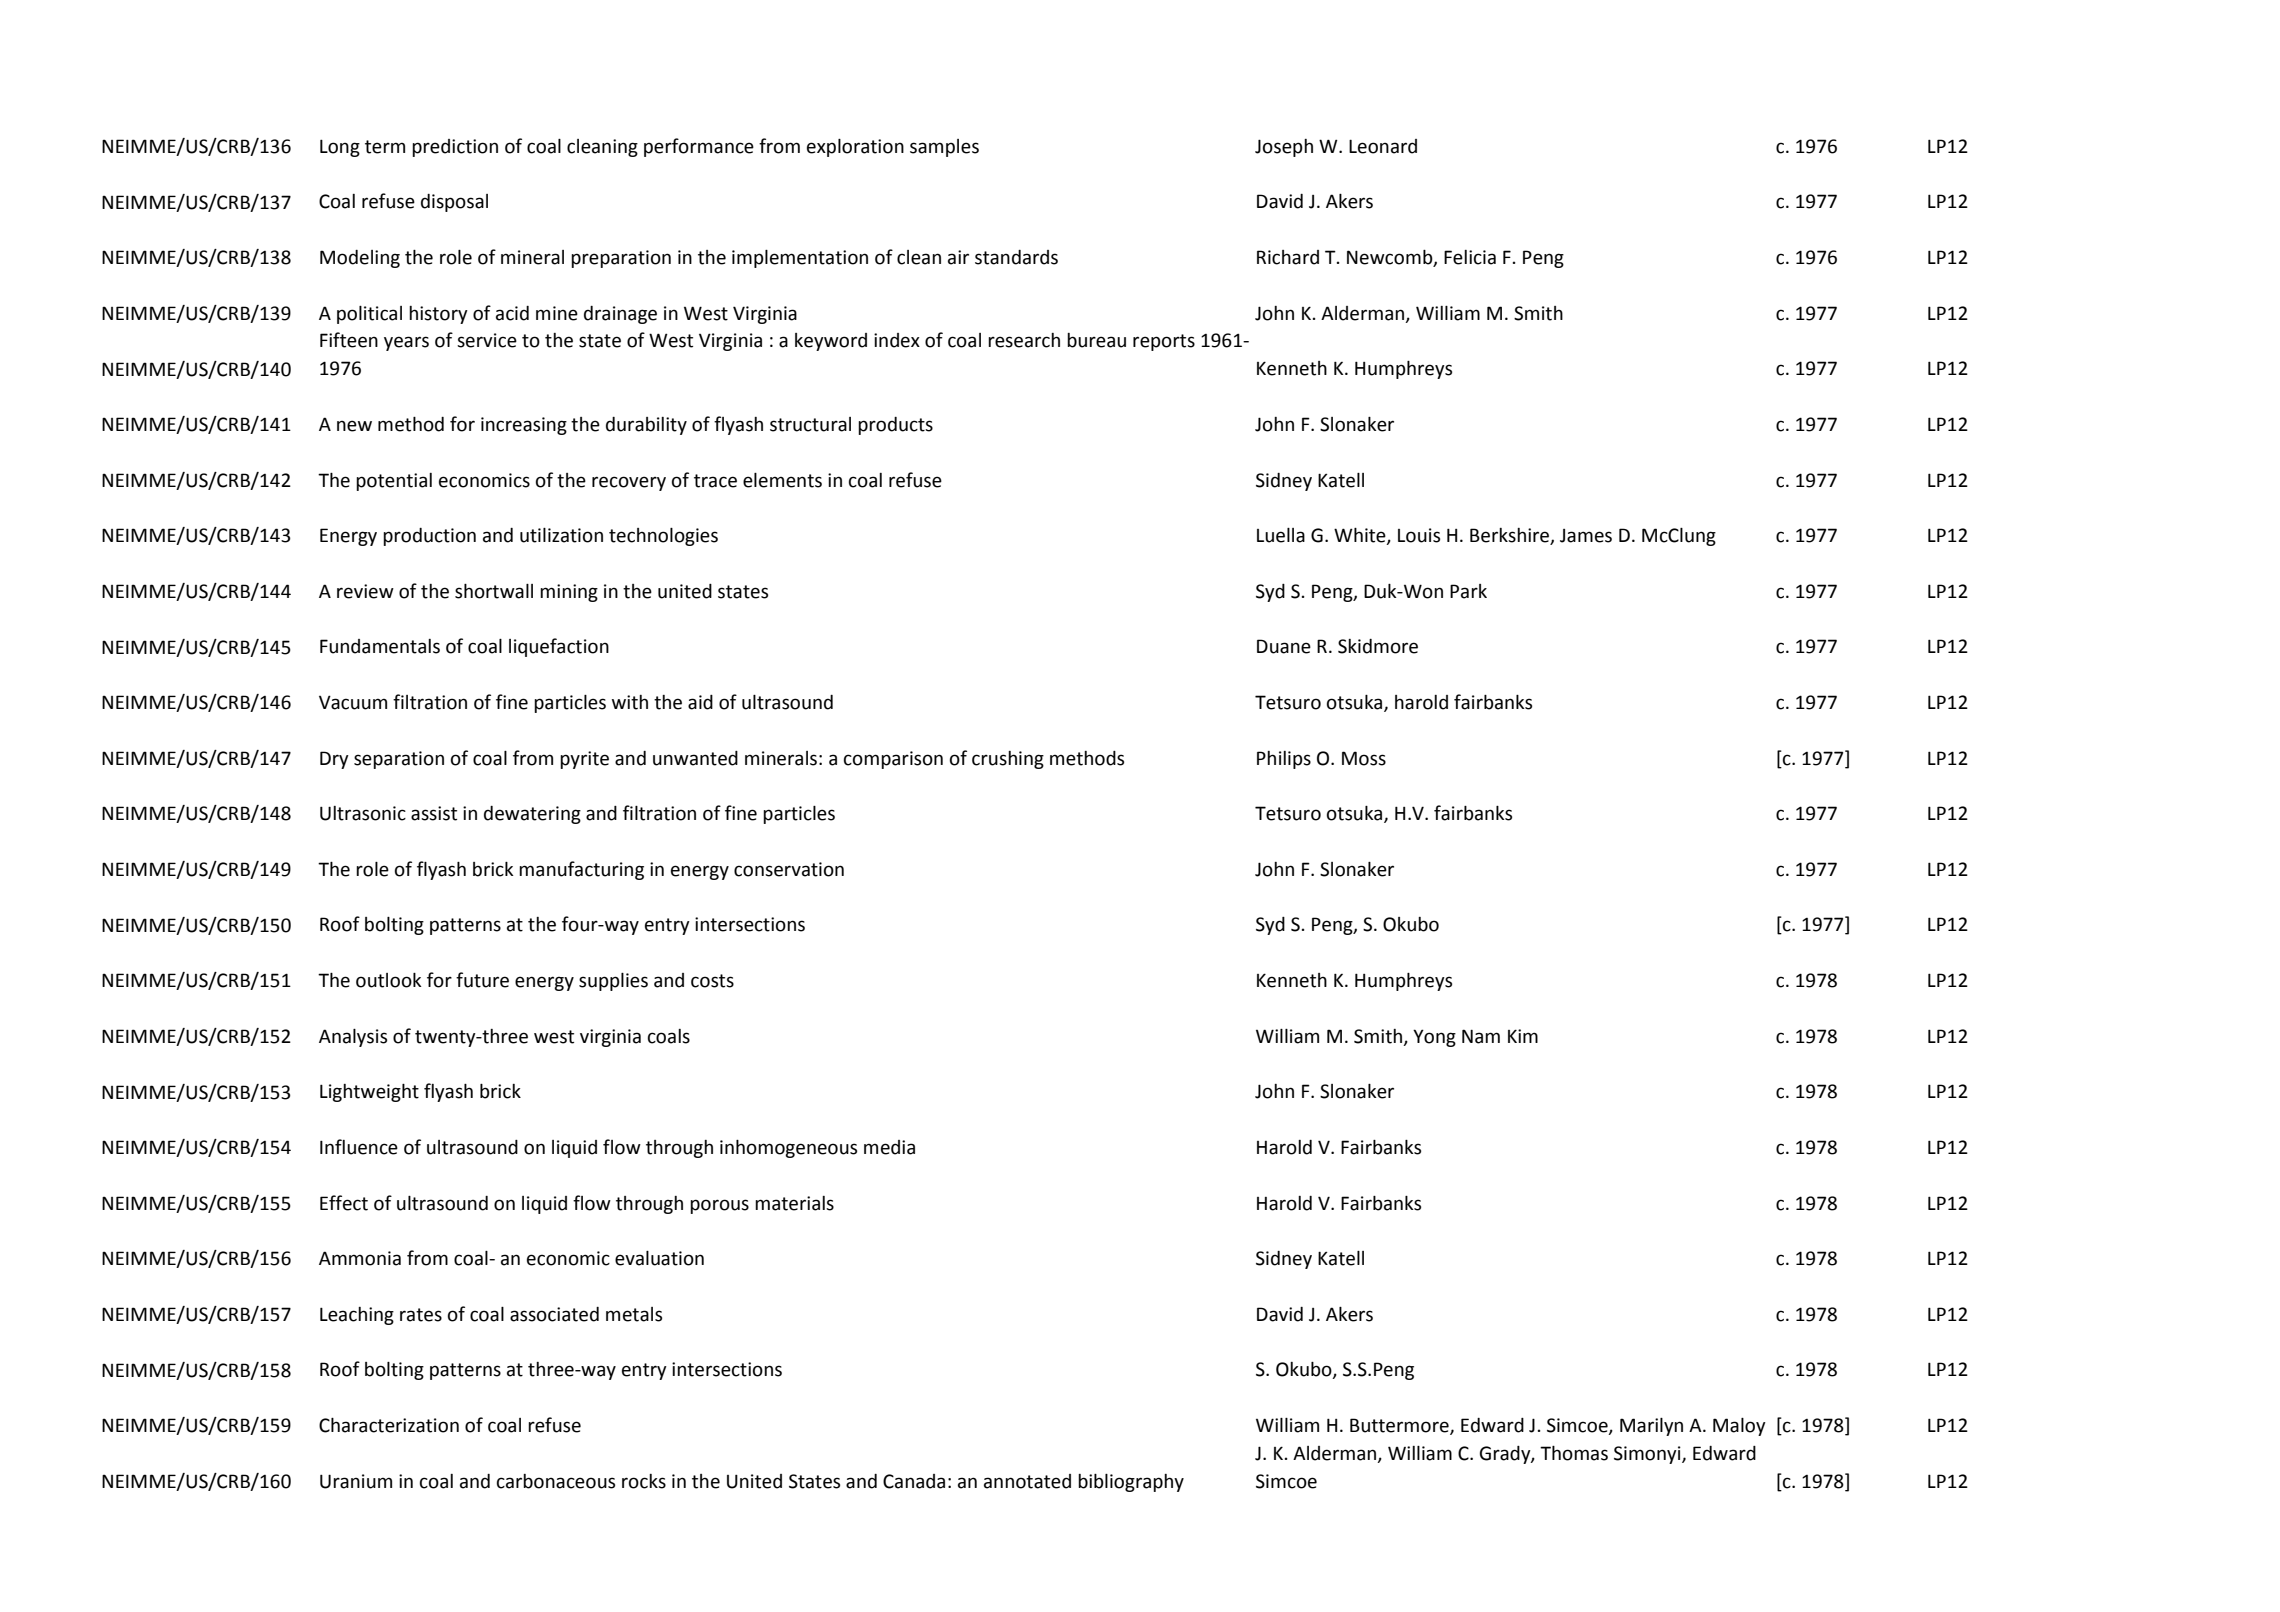 This screenshot has height=1612, width=2280. What do you see at coordinates (1468, 591) in the screenshot?
I see `Park` at bounding box center [1468, 591].
